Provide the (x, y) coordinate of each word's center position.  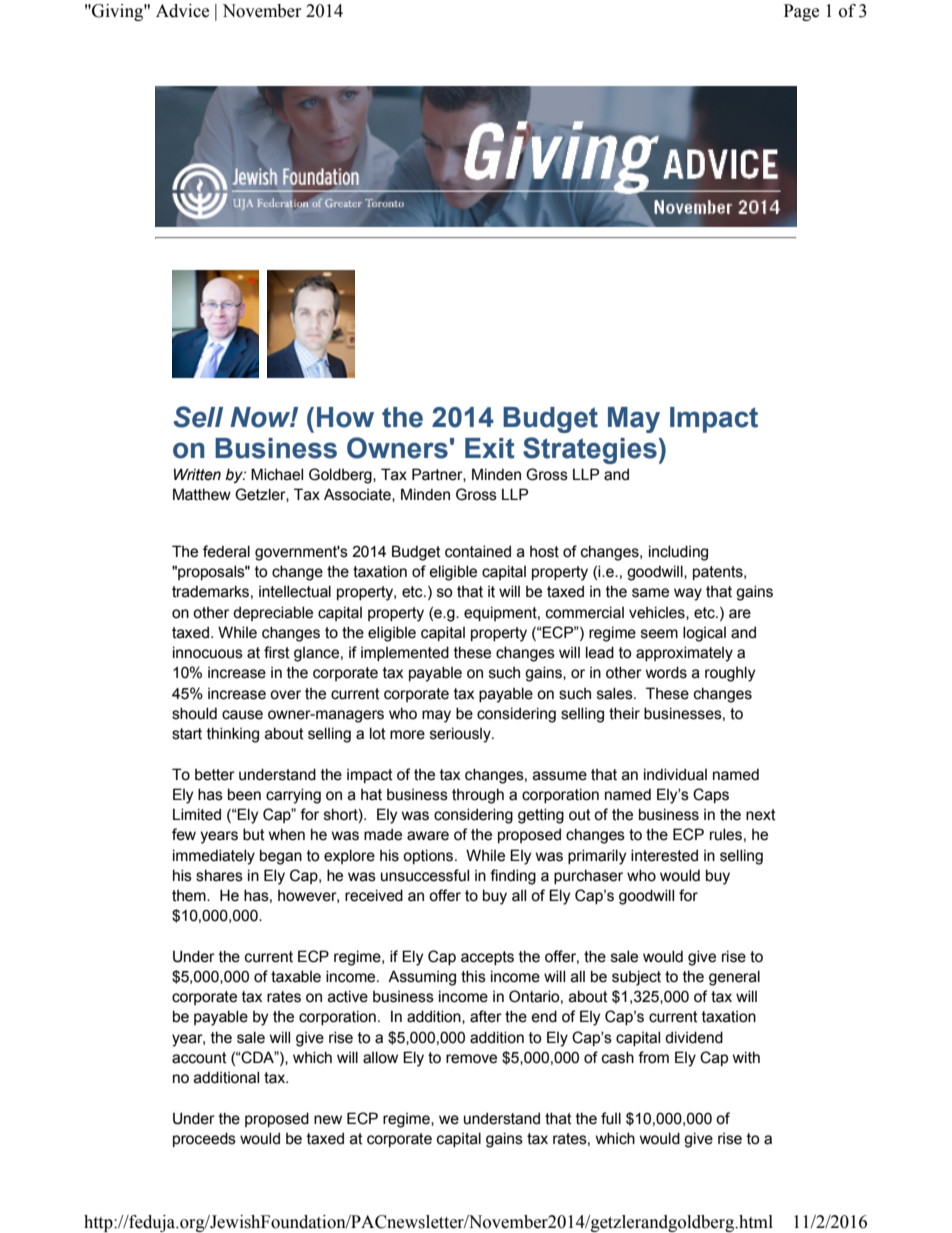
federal (226, 551)
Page (801, 12)
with (746, 1057)
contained (478, 551)
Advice (182, 11)
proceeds (204, 1139)
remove (471, 1059)
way (688, 594)
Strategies (590, 450)
